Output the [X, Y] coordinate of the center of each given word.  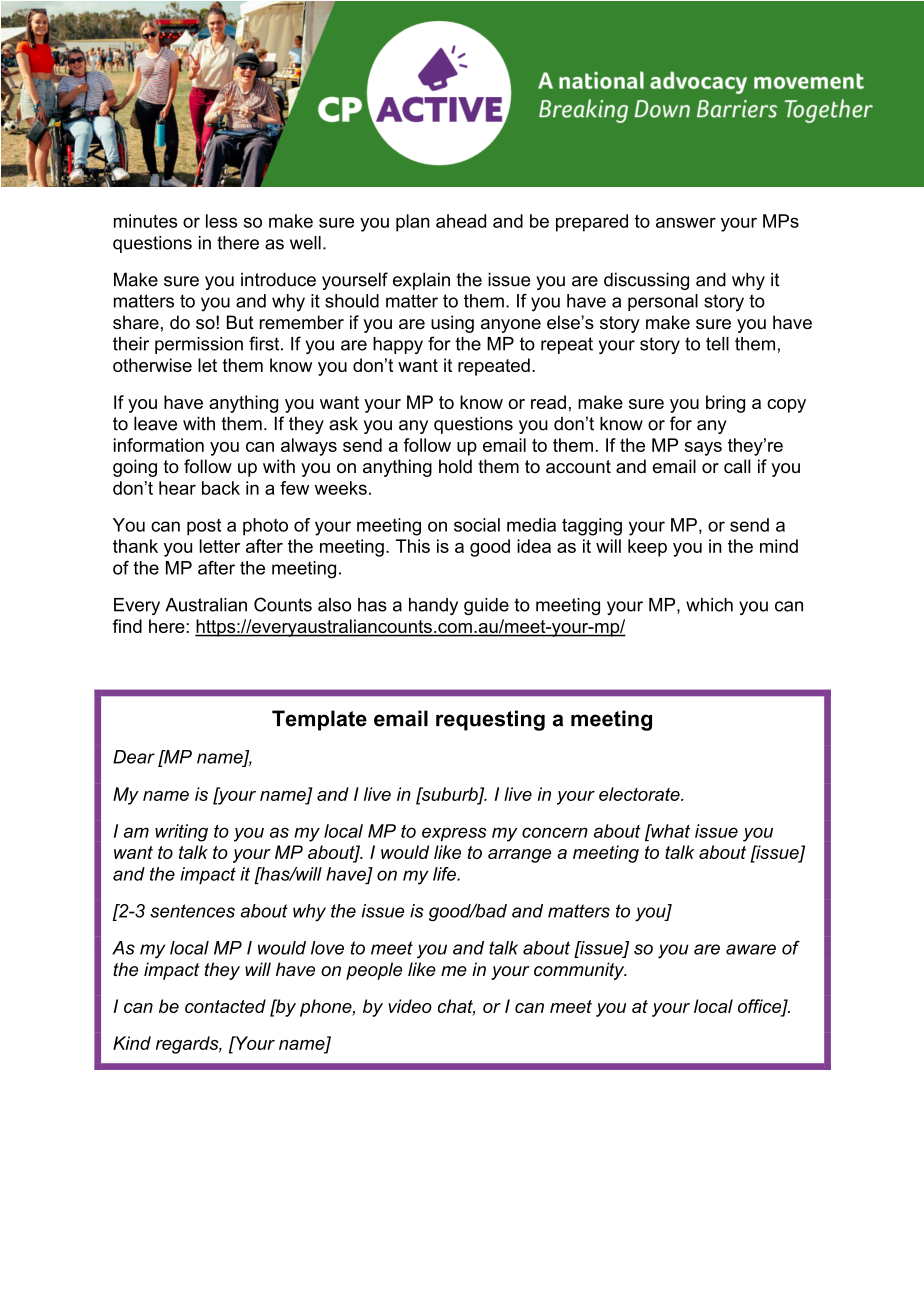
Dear [134, 757]
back [221, 488]
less [221, 221]
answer [686, 222]
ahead [461, 221]
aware [751, 949]
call [737, 466]
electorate [640, 794]
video [410, 1006]
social [477, 525]
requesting [490, 720]
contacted [225, 1006]
